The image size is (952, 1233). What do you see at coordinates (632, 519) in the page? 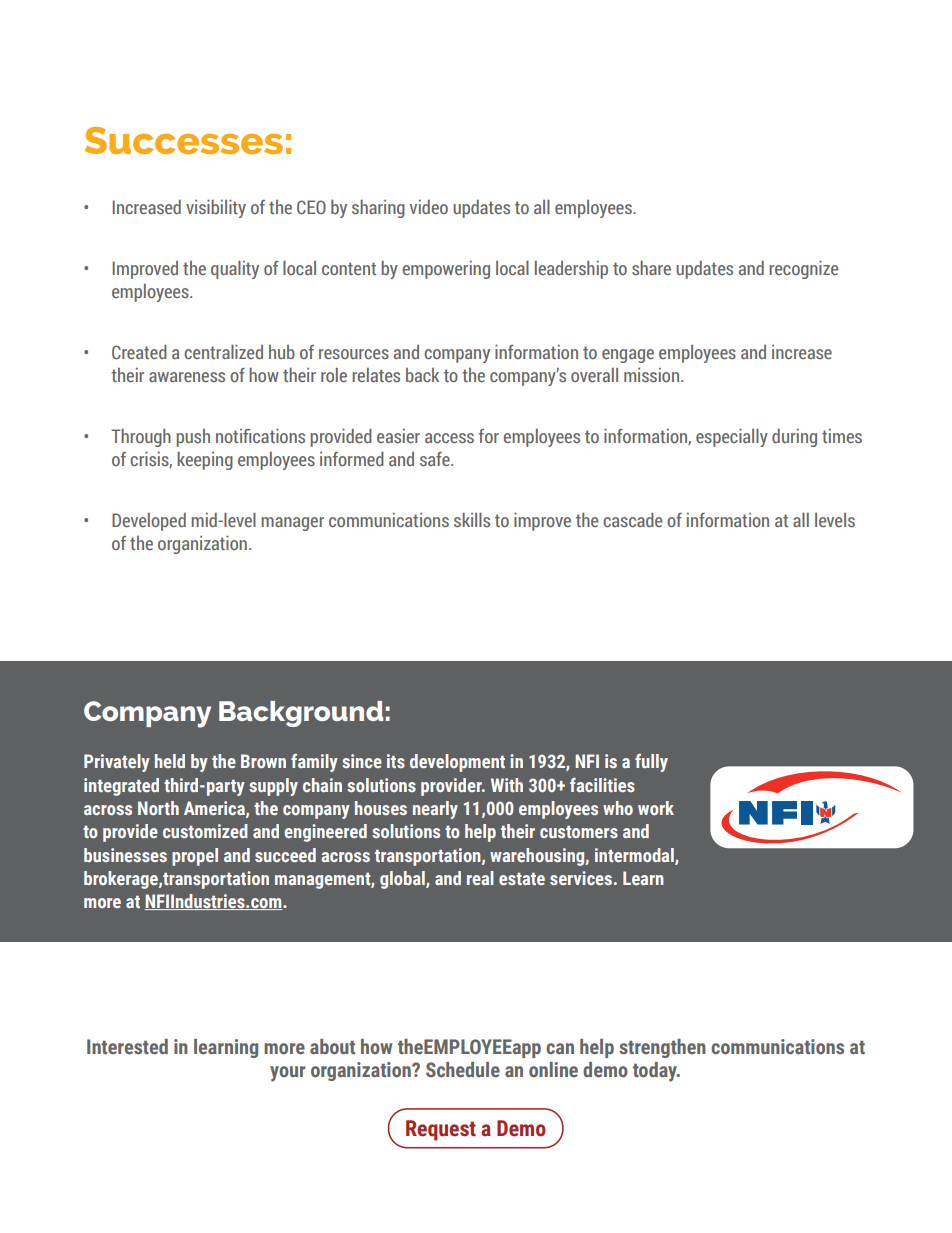
I see `cascade` at bounding box center [632, 519].
